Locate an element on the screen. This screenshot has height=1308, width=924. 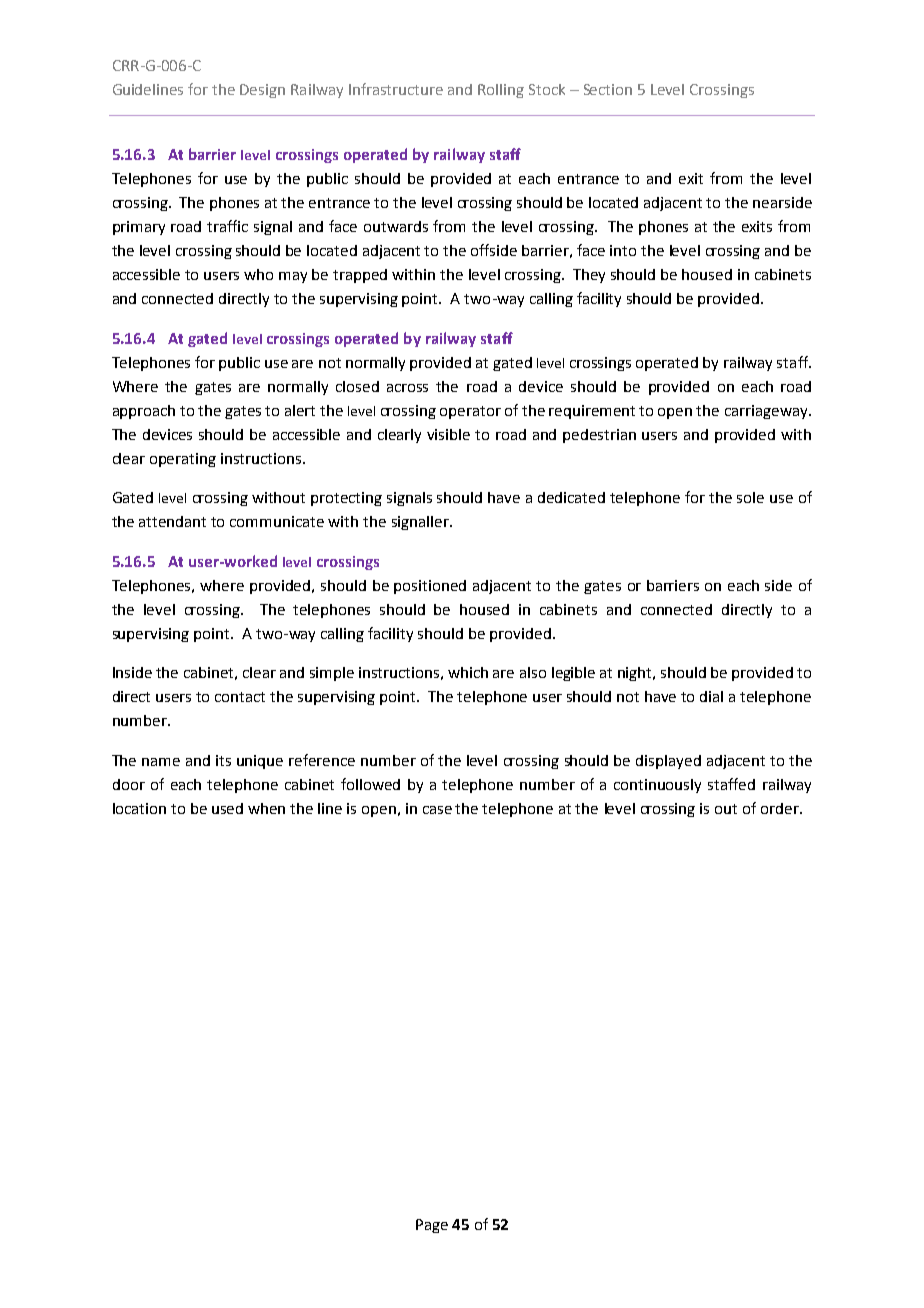
when is located at coordinates (266, 808).
